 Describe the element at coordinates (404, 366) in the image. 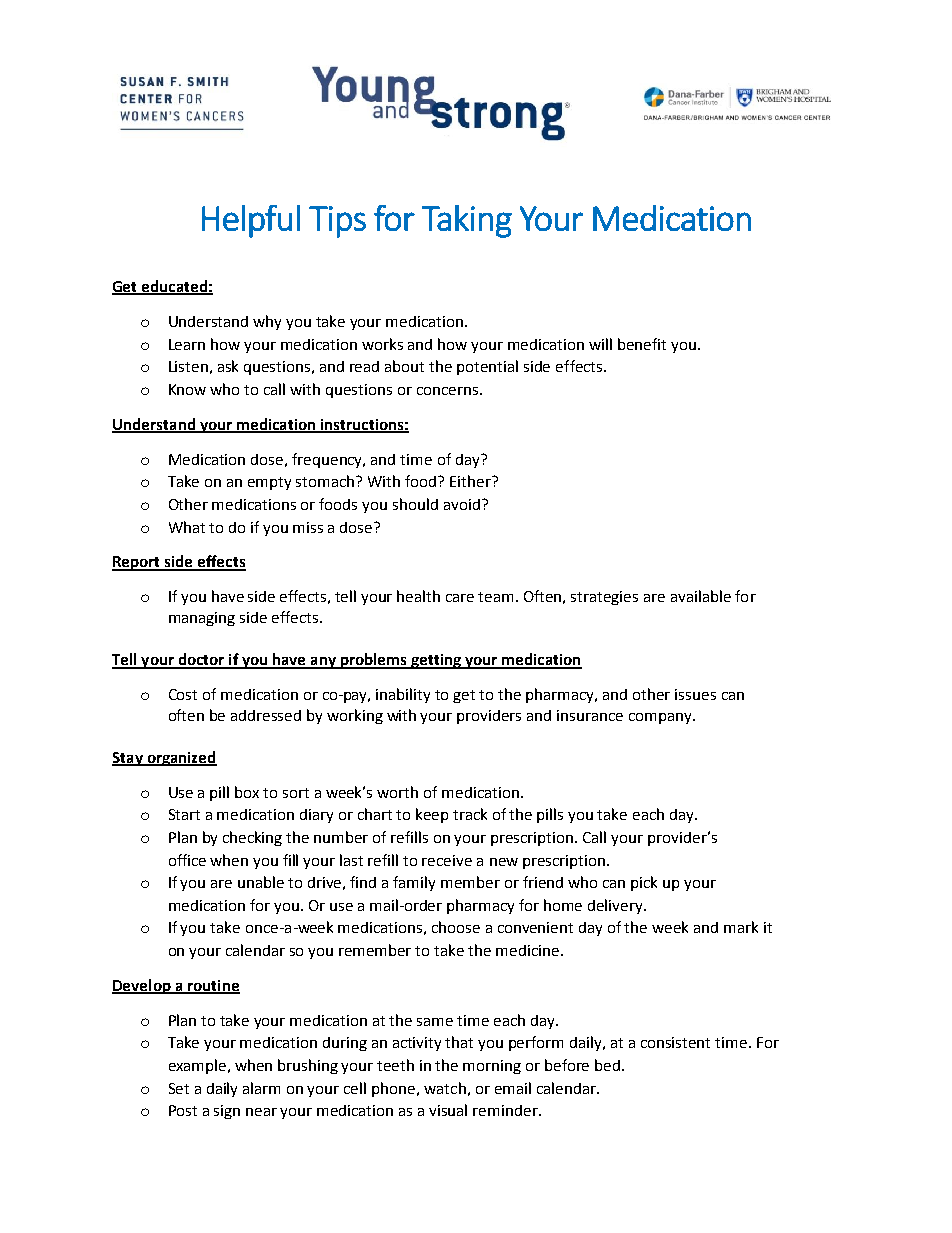

I see `about` at that location.
